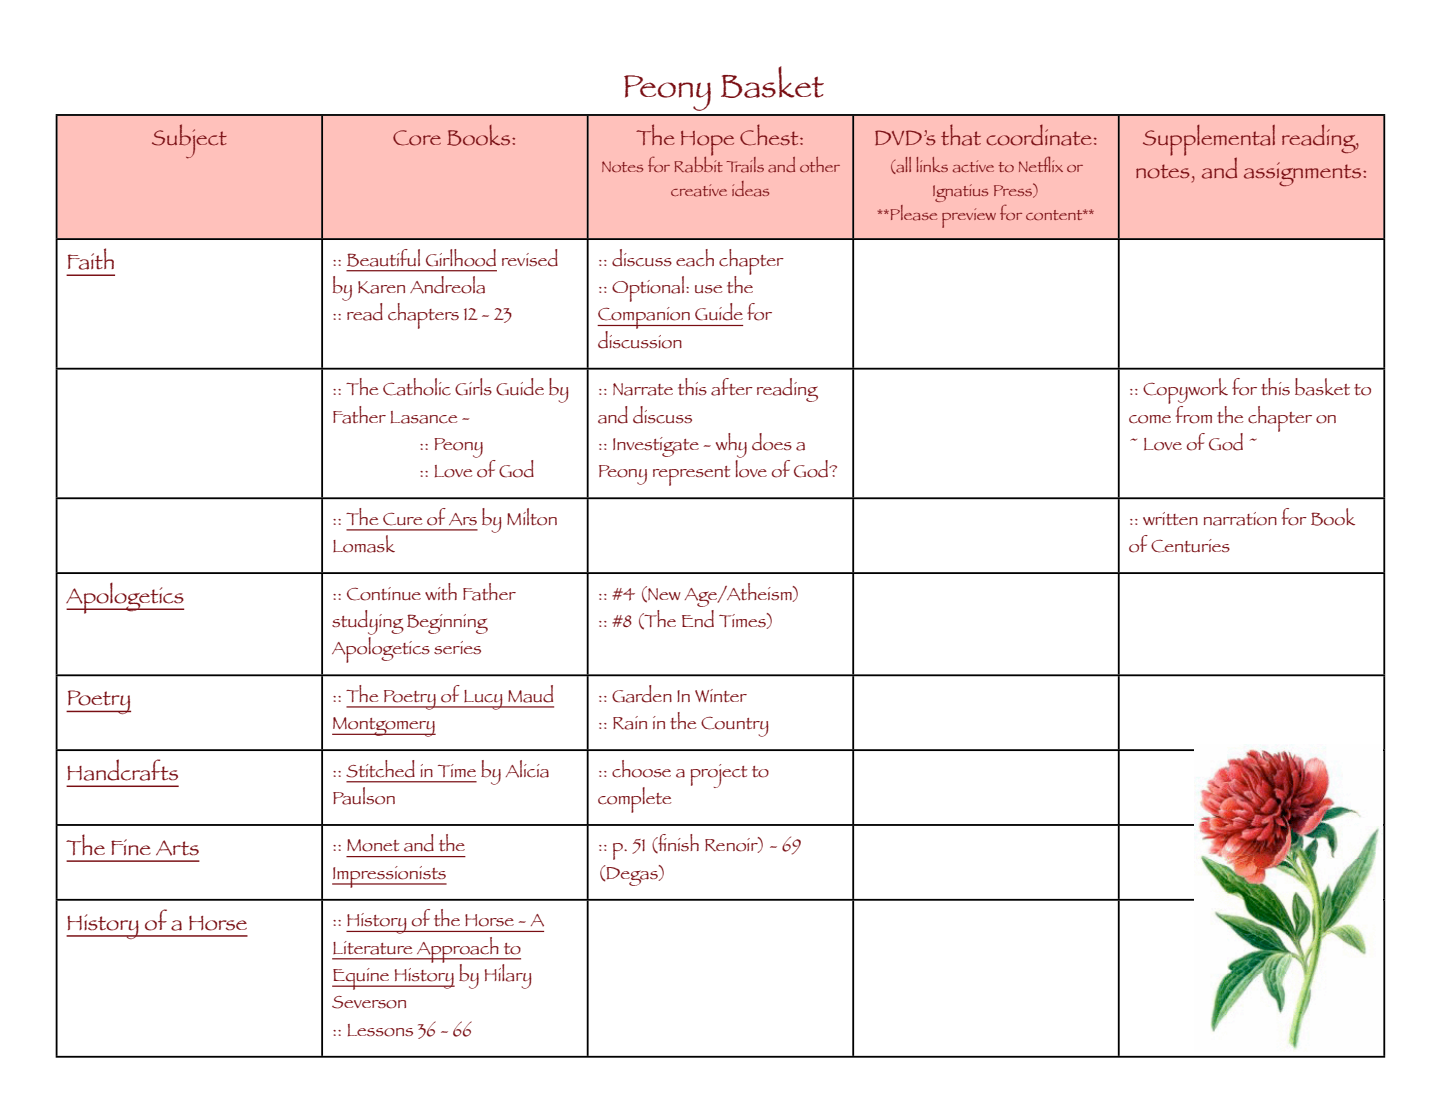 The height and width of the screenshot is (1117, 1446). Describe the element at coordinates (384, 594) in the screenshot. I see `Continue` at that location.
